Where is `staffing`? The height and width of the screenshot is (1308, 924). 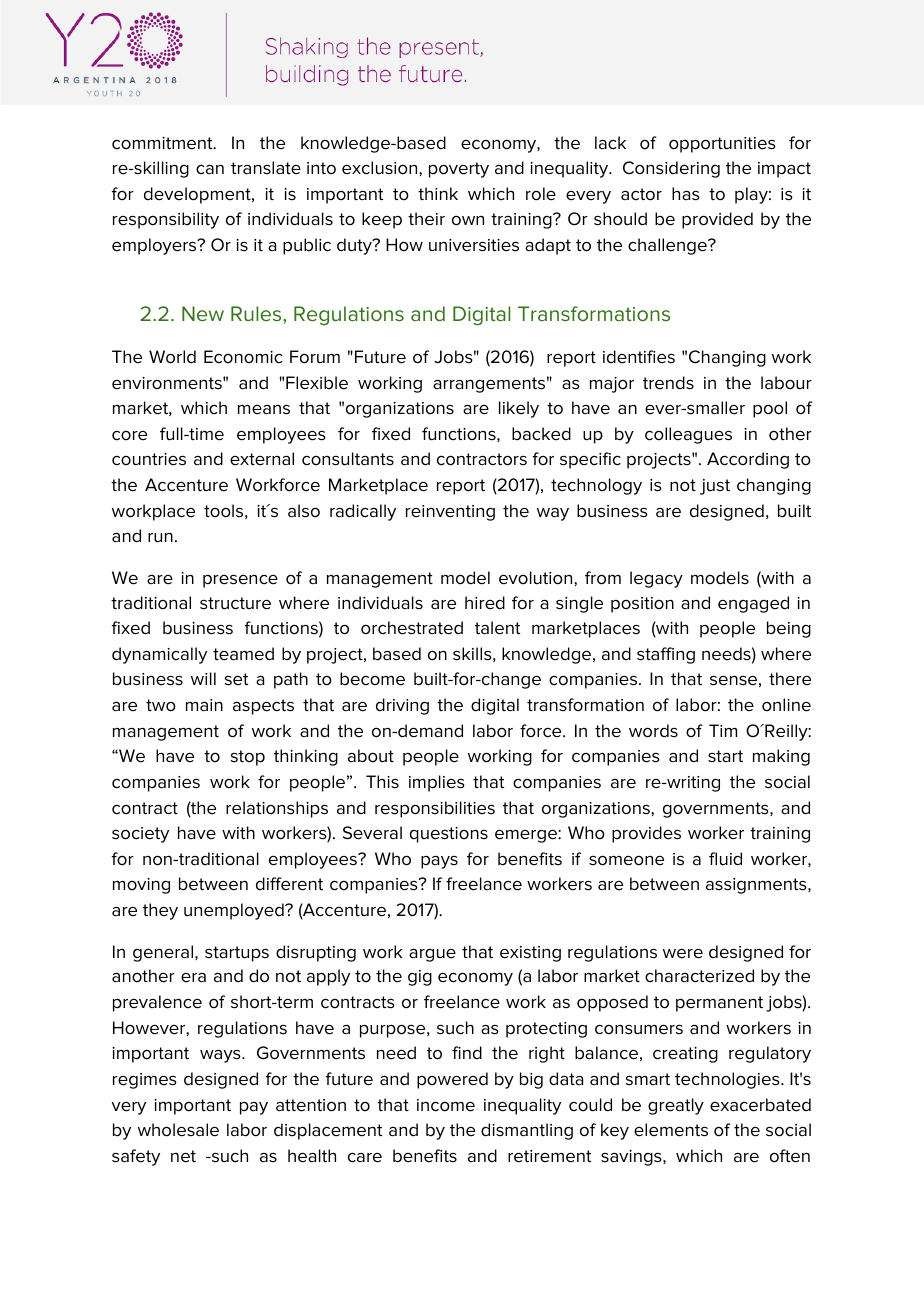 staffing is located at coordinates (666, 655).
